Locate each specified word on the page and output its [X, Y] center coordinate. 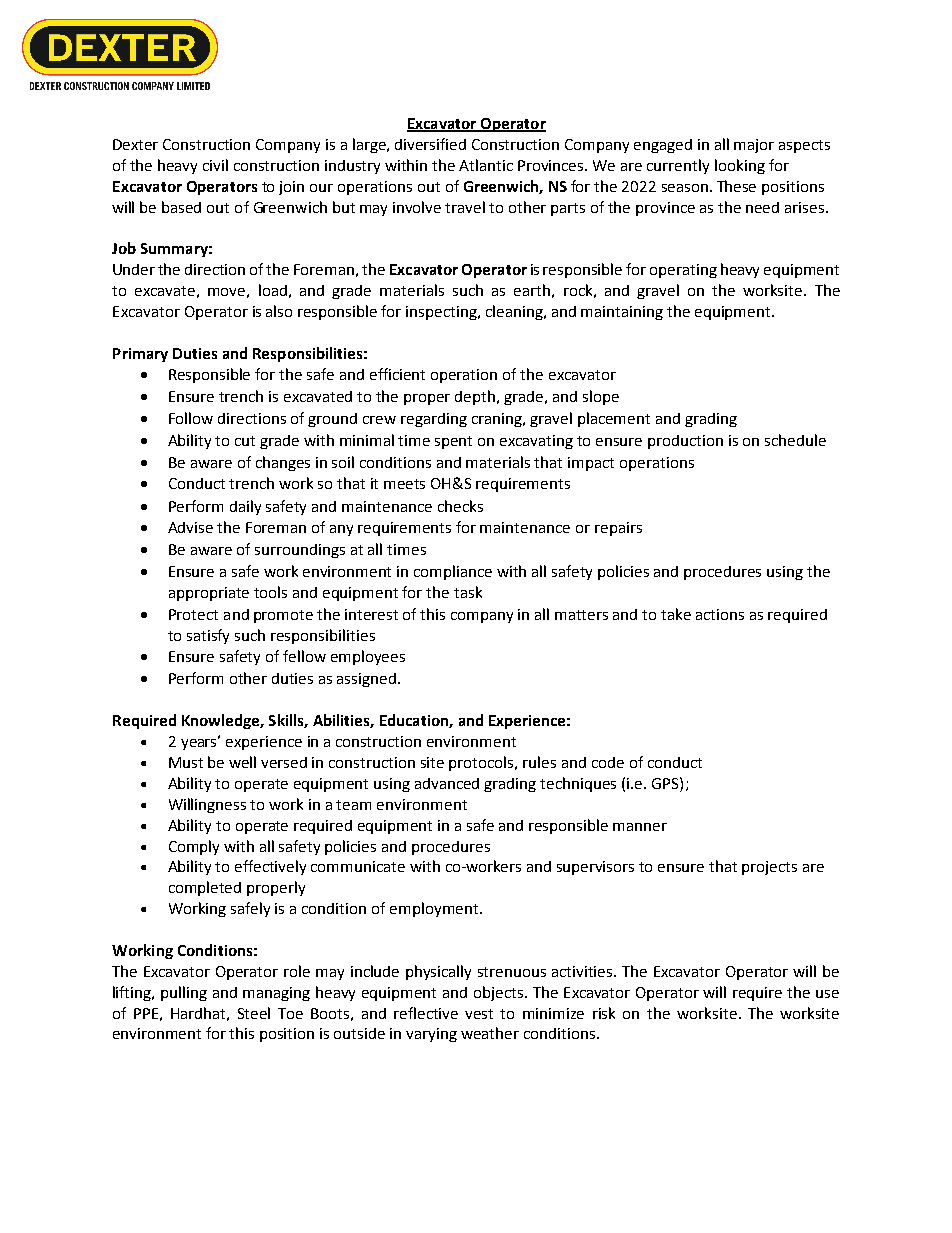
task [468, 592]
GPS [666, 783]
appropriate [209, 594]
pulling [184, 993]
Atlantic [486, 165]
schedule [795, 440]
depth [475, 397]
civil [215, 165]
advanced [447, 783]
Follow [191, 418]
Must [186, 762]
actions [720, 614]
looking [740, 166]
